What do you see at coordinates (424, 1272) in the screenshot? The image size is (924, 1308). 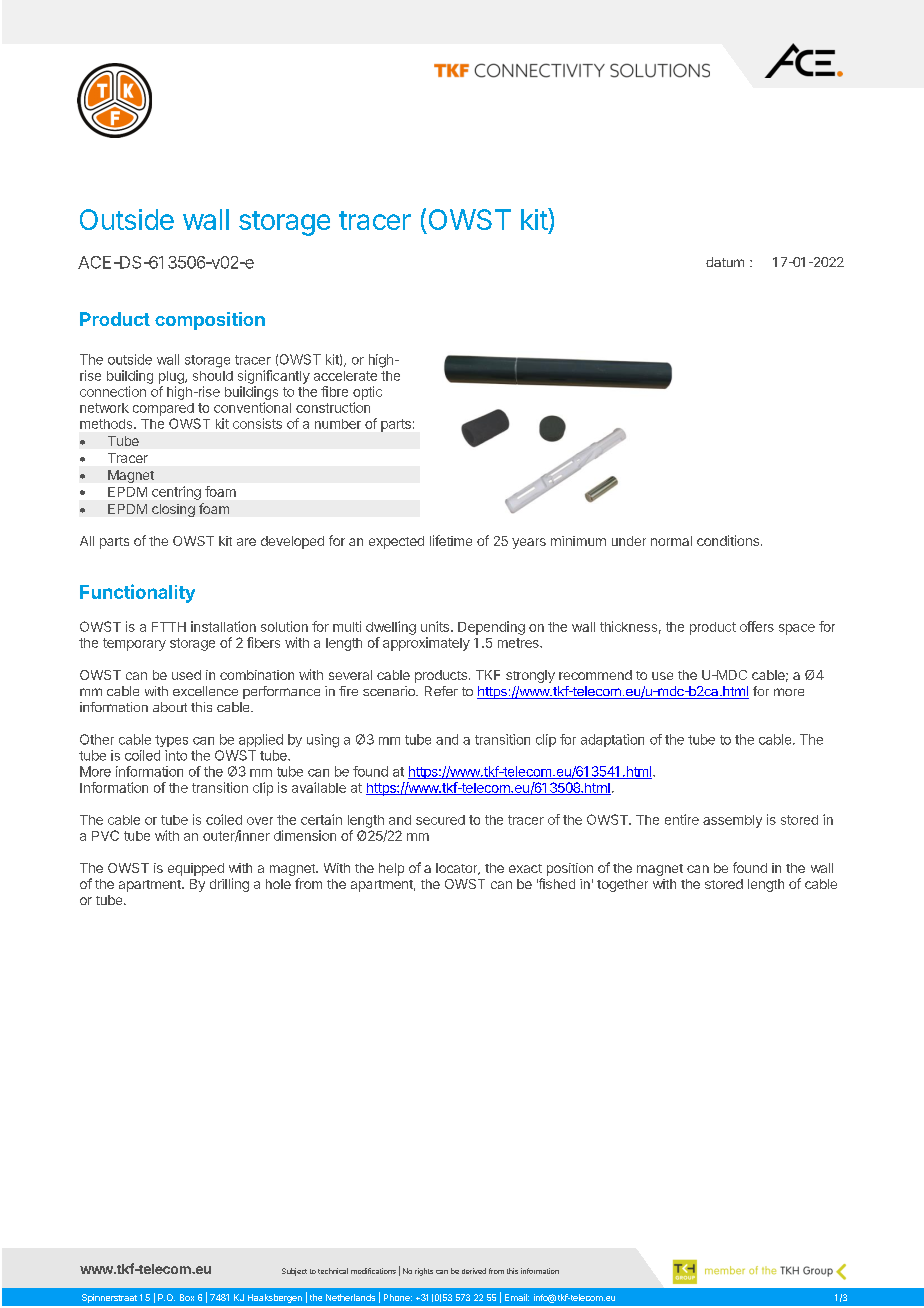 I see `rights` at bounding box center [424, 1272].
